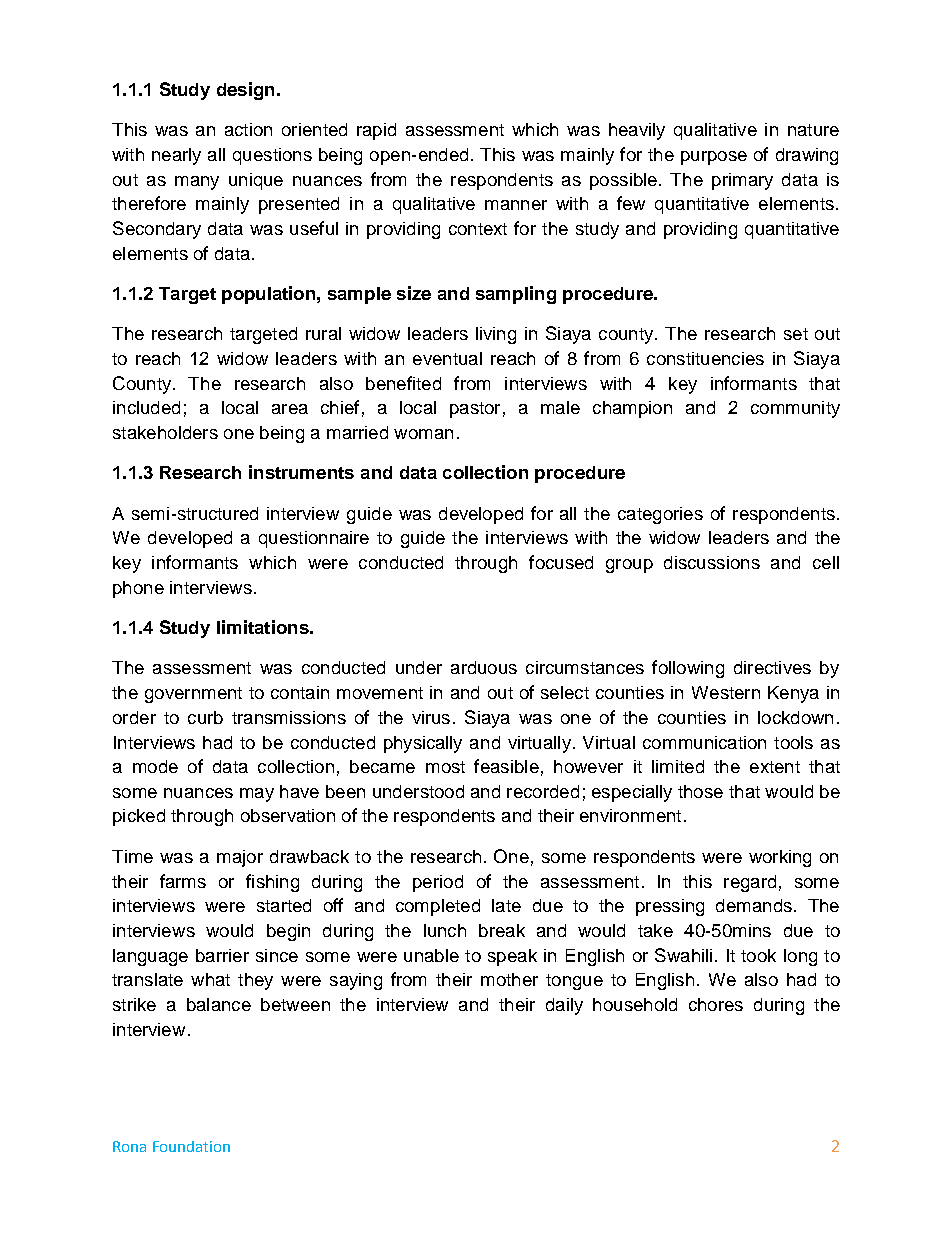 The image size is (952, 1233). I want to click on demands, so click(754, 905).
